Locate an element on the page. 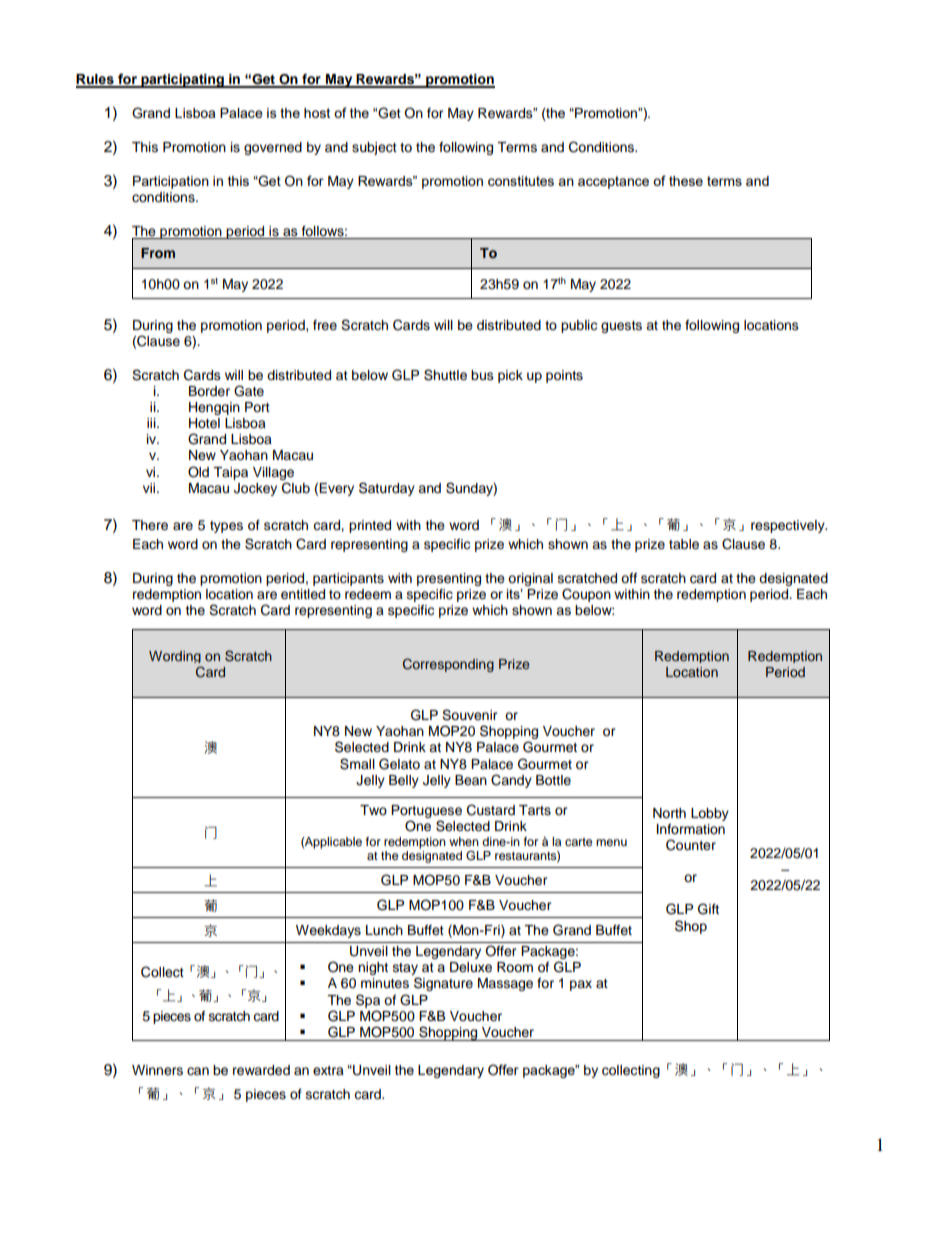 Image resolution: width=952 pixels, height=1233 pixels. North is located at coordinates (669, 813).
